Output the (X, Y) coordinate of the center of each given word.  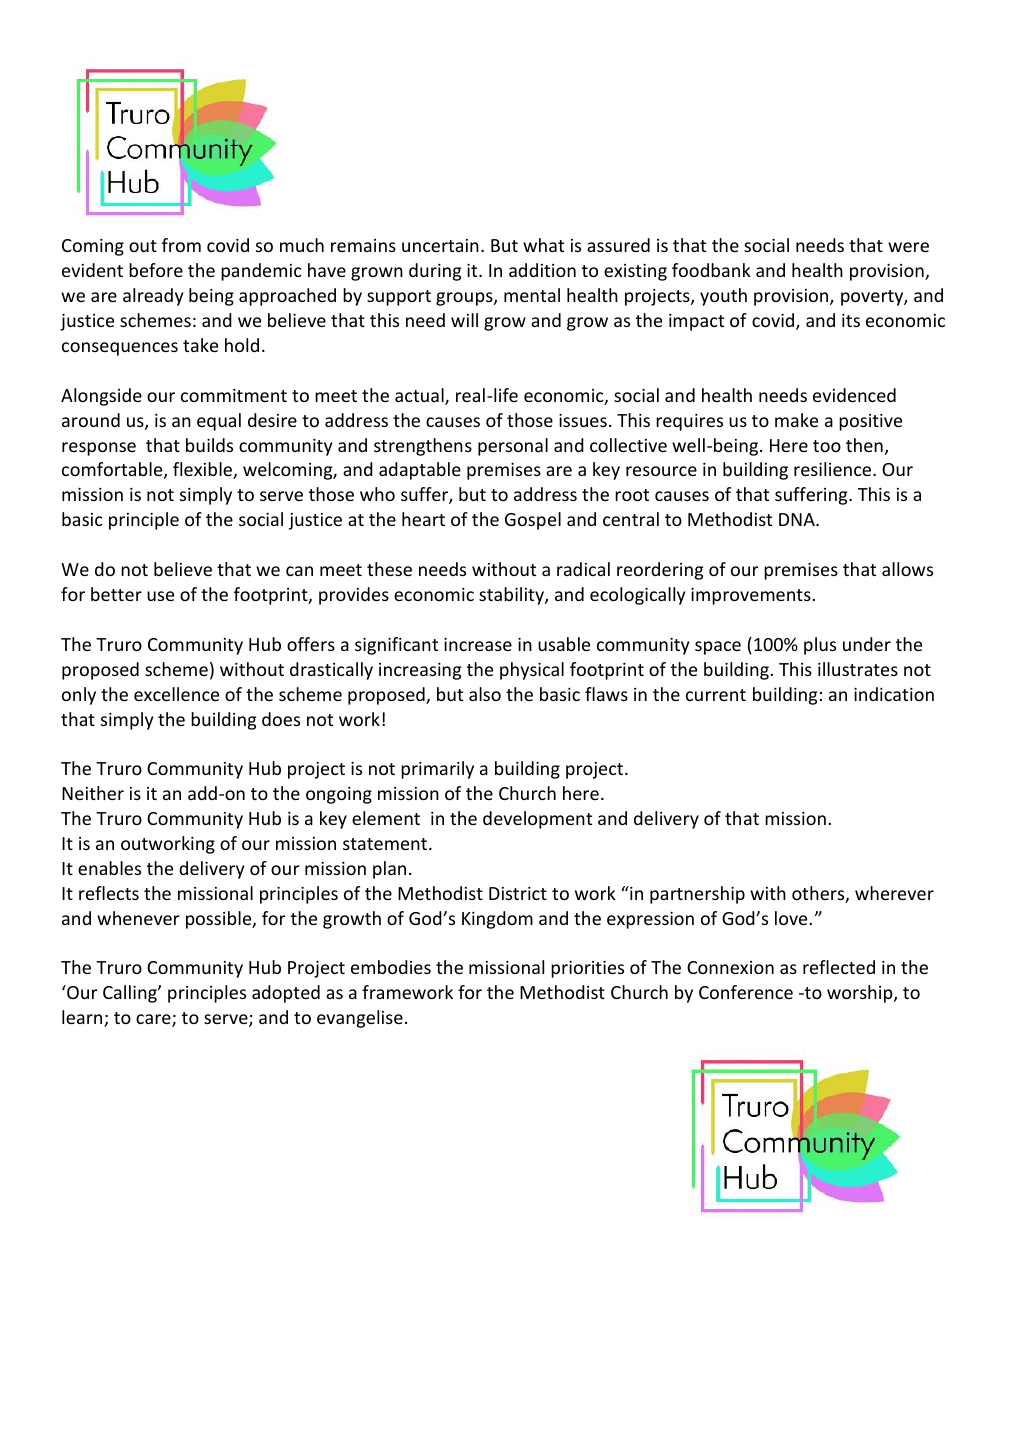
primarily (437, 770)
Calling (131, 994)
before (156, 270)
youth (723, 297)
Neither (93, 793)
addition (542, 270)
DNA (798, 519)
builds (209, 445)
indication (894, 694)
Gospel (533, 521)
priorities (587, 969)
